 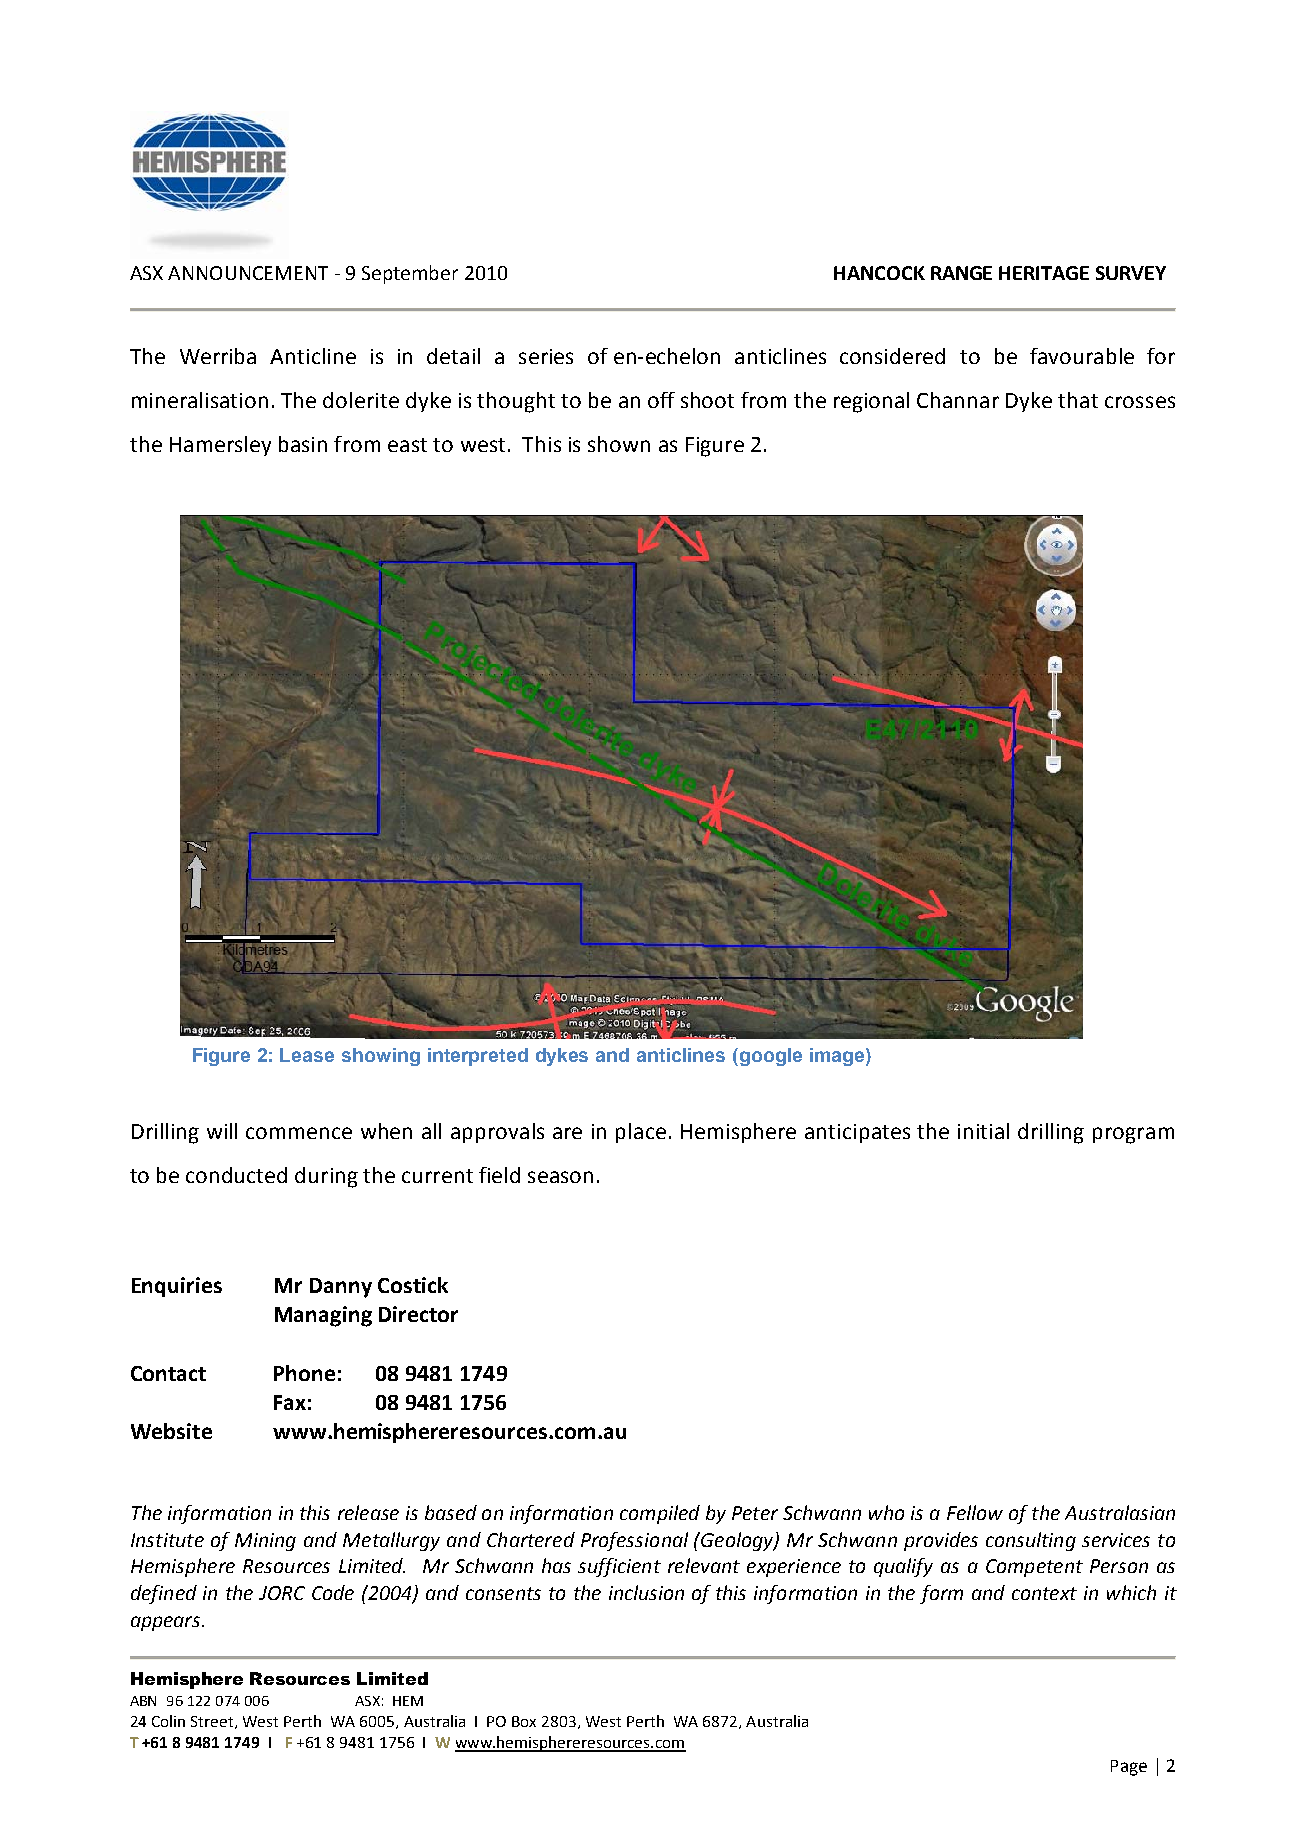 What do you see at coordinates (983, 1131) in the image?
I see `initial` at bounding box center [983, 1131].
